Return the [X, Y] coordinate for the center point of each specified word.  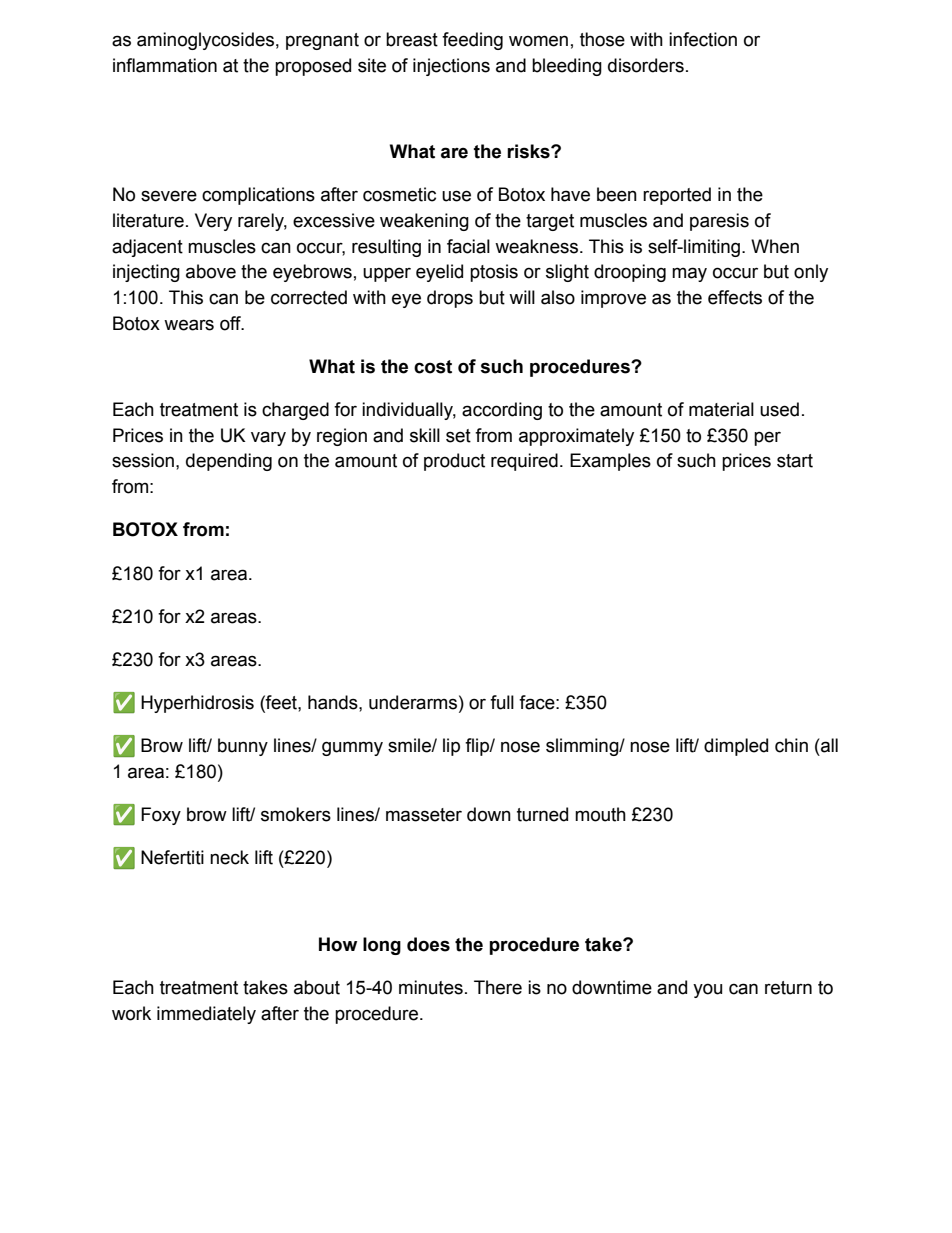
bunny [243, 747]
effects [735, 297]
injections [451, 67]
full [502, 702]
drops [450, 299]
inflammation [165, 65]
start [795, 461]
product [454, 462]
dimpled [736, 747]
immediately [206, 1015]
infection [703, 39]
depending [229, 462]
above [211, 271]
